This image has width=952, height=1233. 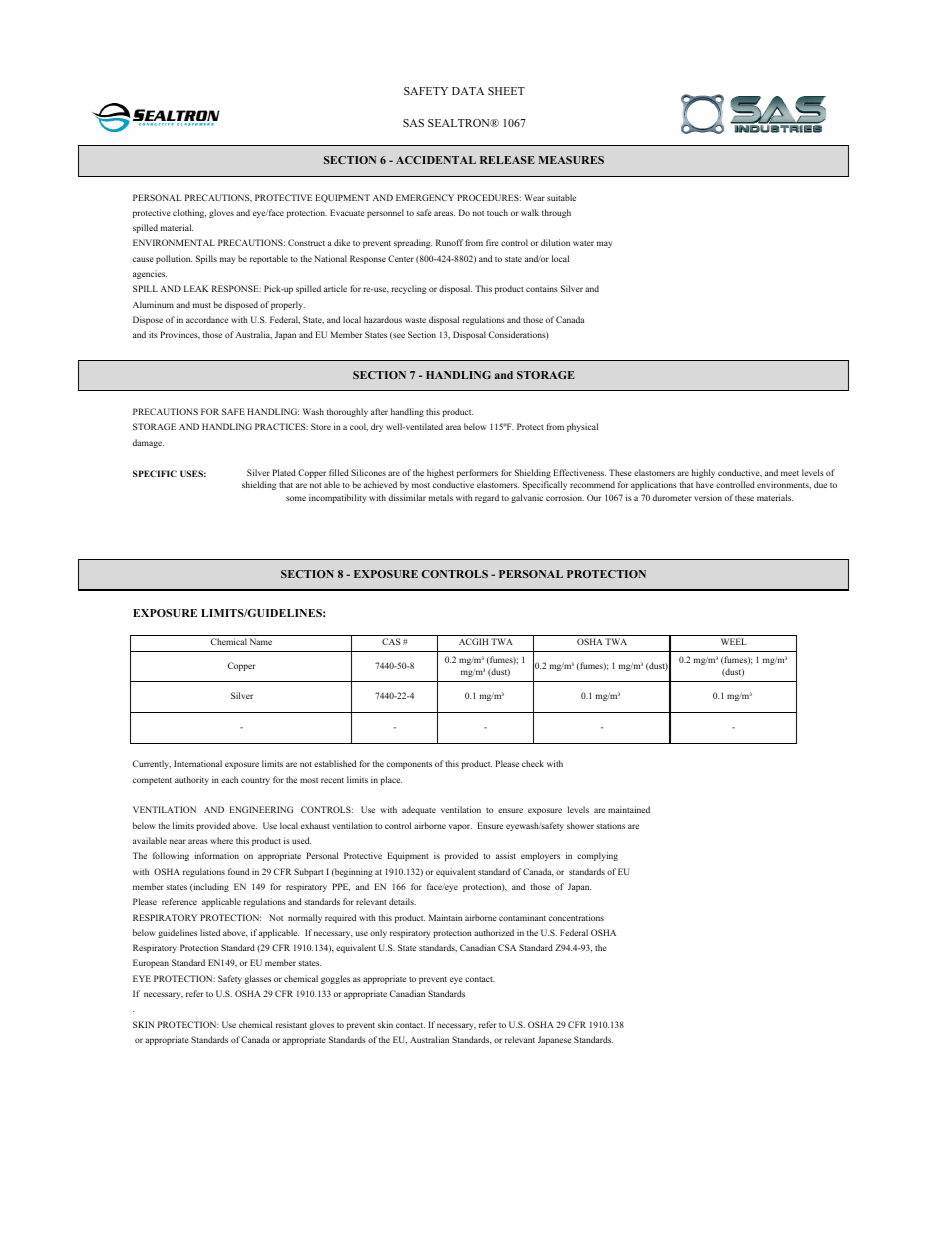 I want to click on DATA, so click(x=468, y=91).
